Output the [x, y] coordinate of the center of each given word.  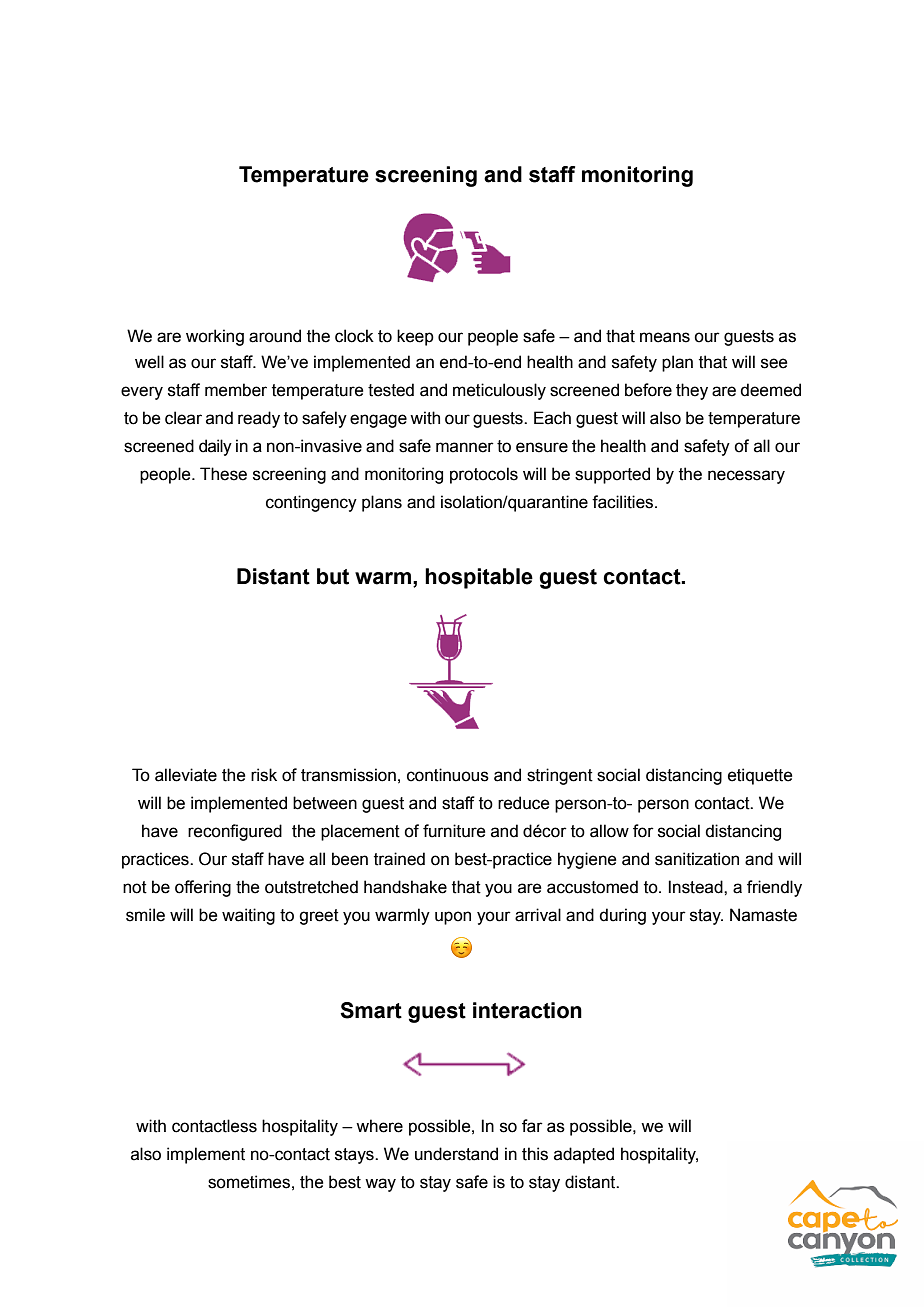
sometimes [249, 1182]
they [692, 391]
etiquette [760, 776]
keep [415, 337]
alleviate [186, 775]
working [215, 337]
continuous [448, 775]
